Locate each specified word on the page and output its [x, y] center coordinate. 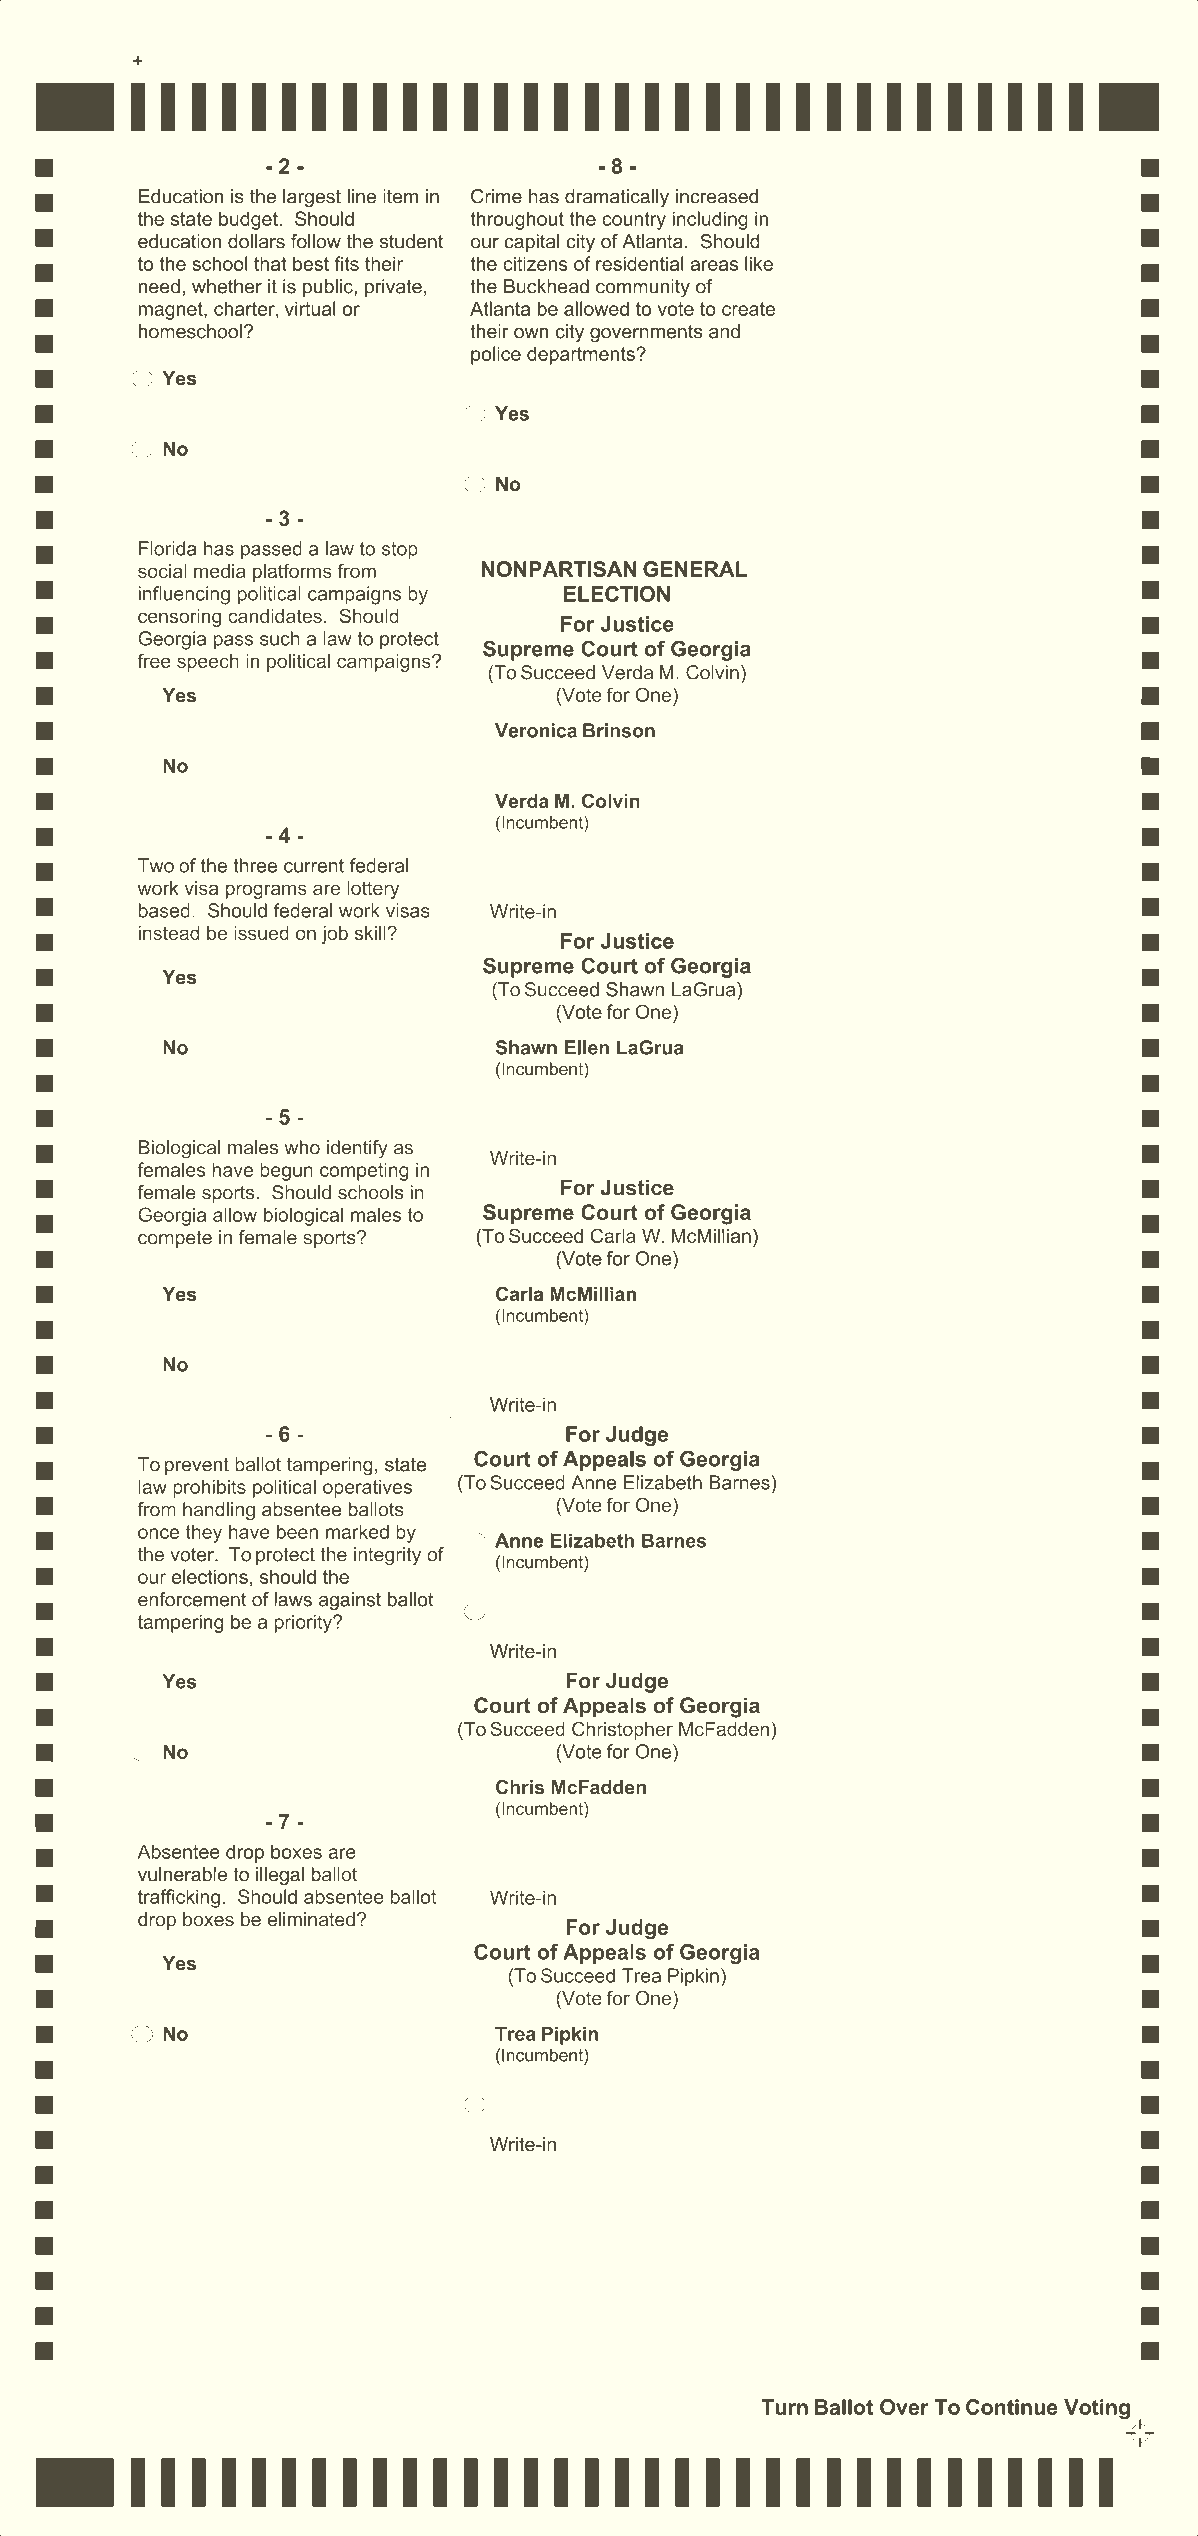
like [759, 263]
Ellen [587, 1047]
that [270, 263]
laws [293, 1599]
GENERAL [695, 569]
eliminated [311, 1919]
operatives [367, 1488]
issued [261, 933]
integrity [387, 1556]
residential [640, 263]
